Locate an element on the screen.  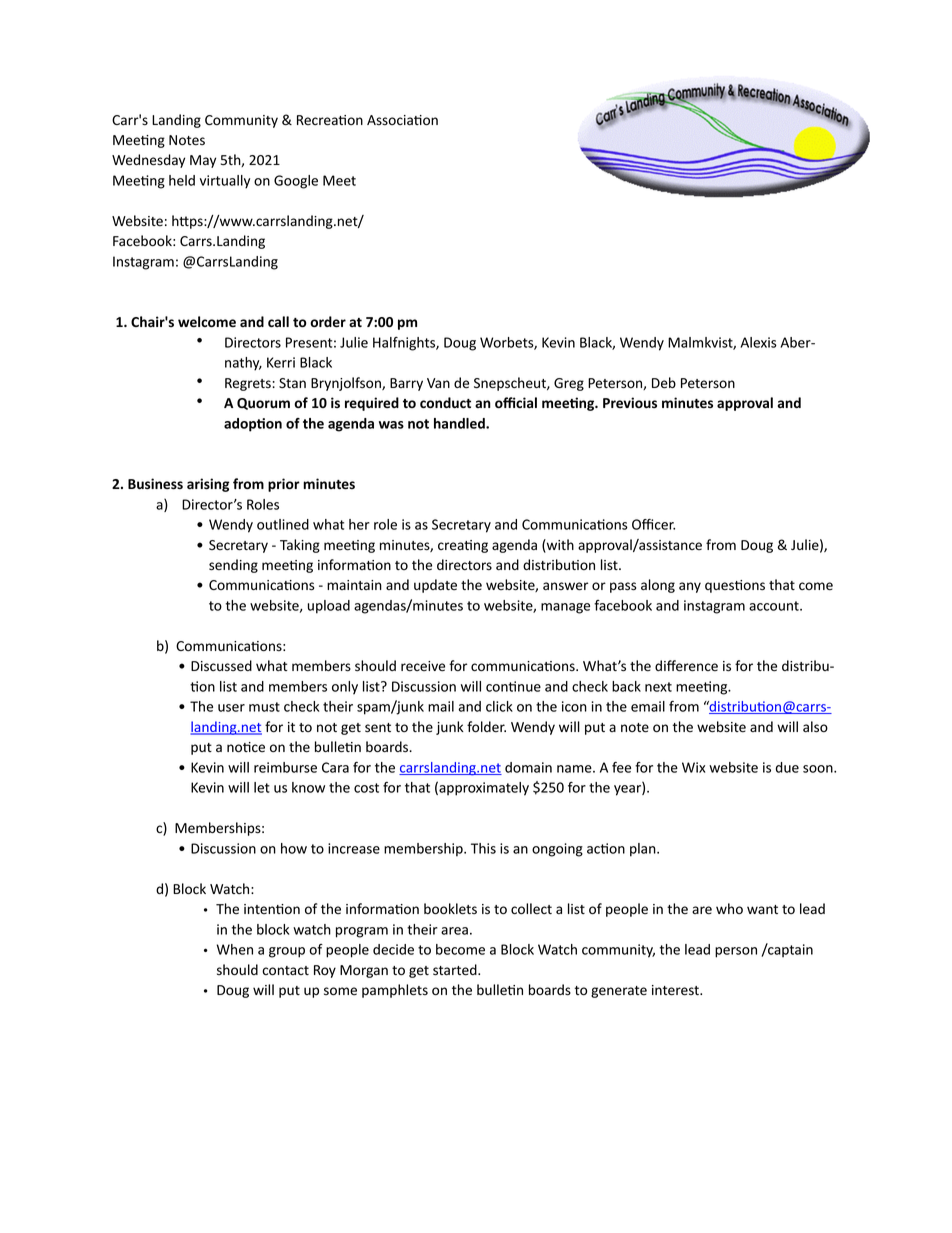
know is located at coordinates (308, 787).
